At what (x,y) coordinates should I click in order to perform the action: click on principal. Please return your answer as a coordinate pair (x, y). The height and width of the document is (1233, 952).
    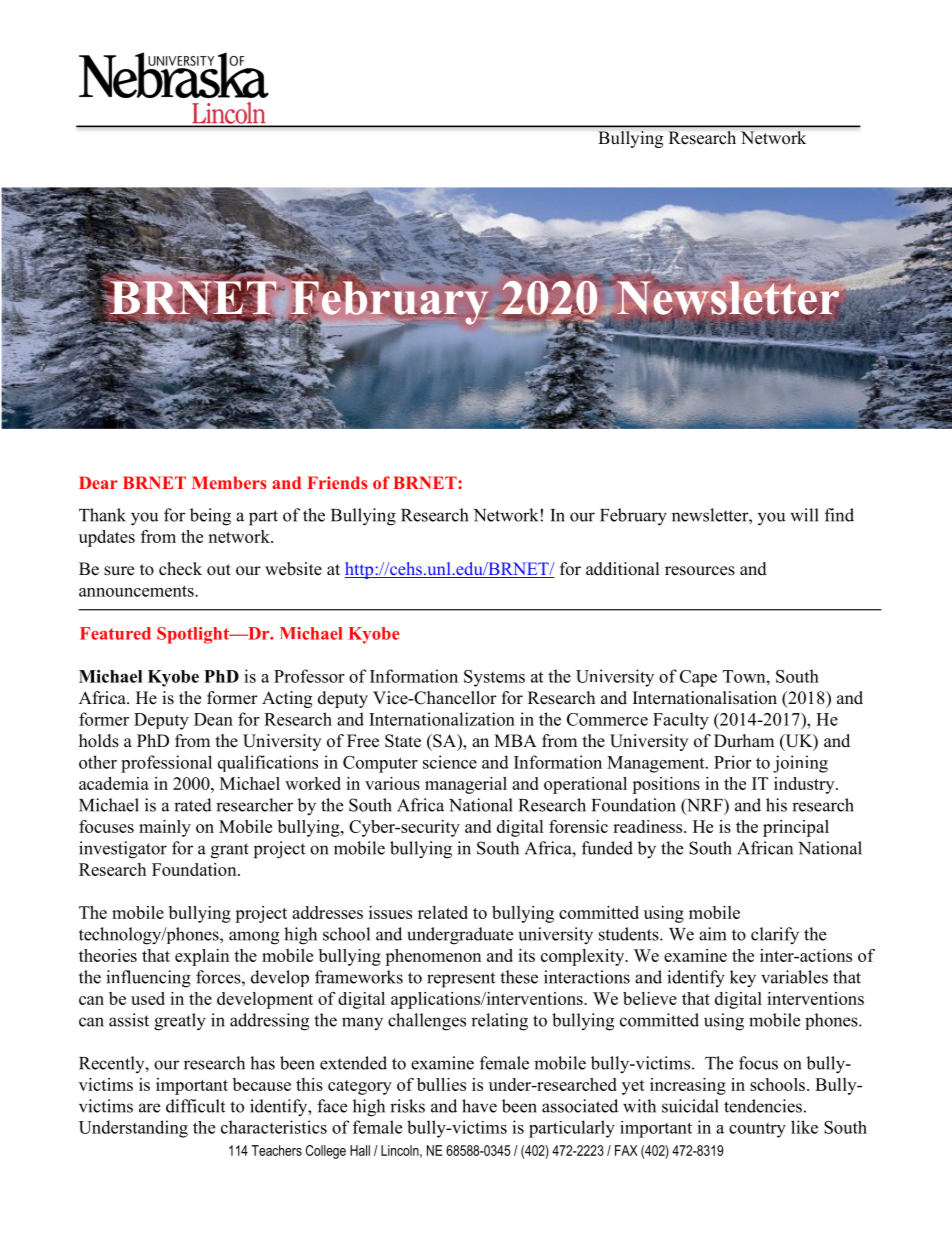
    Looking at the image, I should click on (796, 828).
